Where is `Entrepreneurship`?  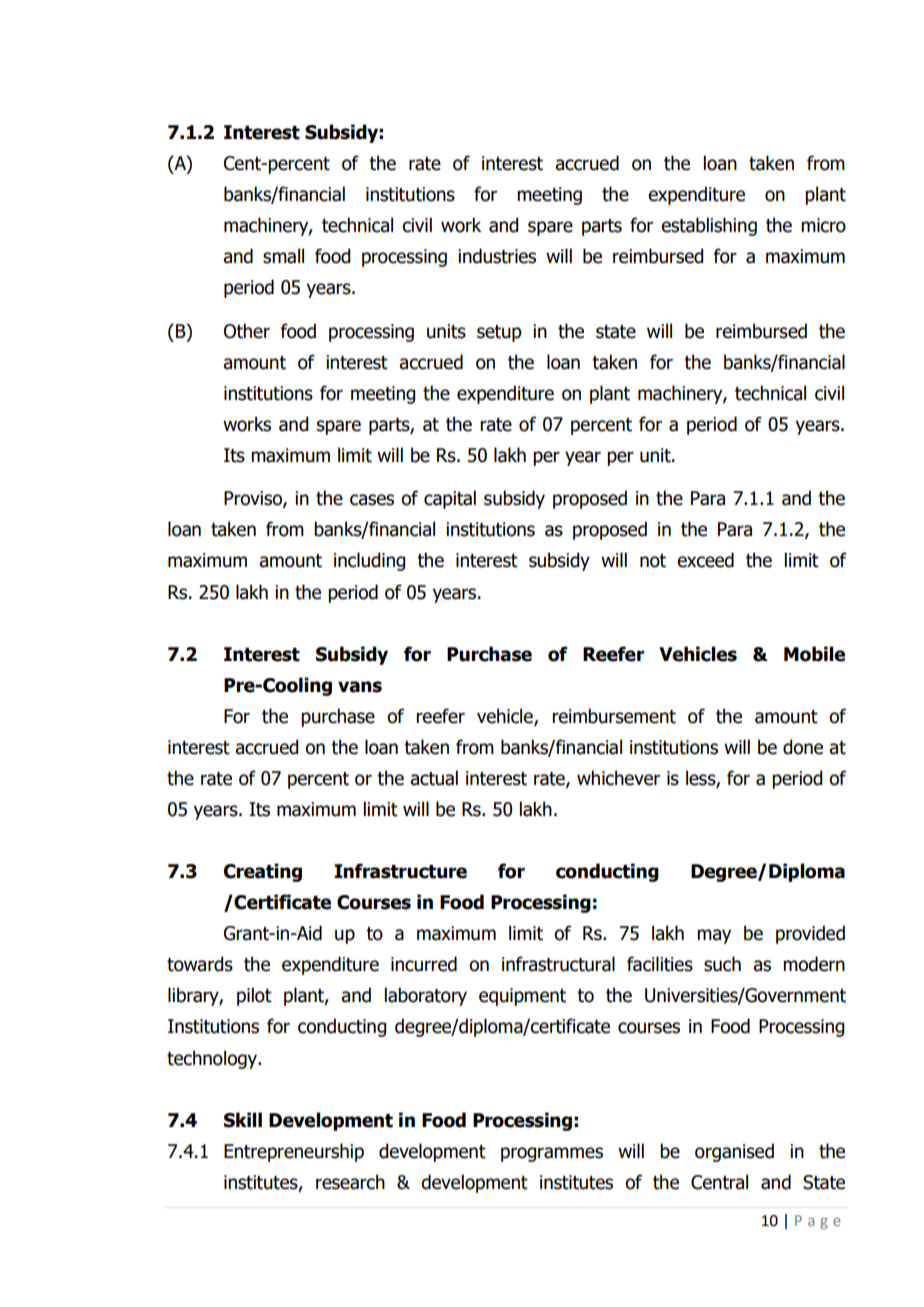
Entrepreneurship is located at coordinates (294, 1152).
